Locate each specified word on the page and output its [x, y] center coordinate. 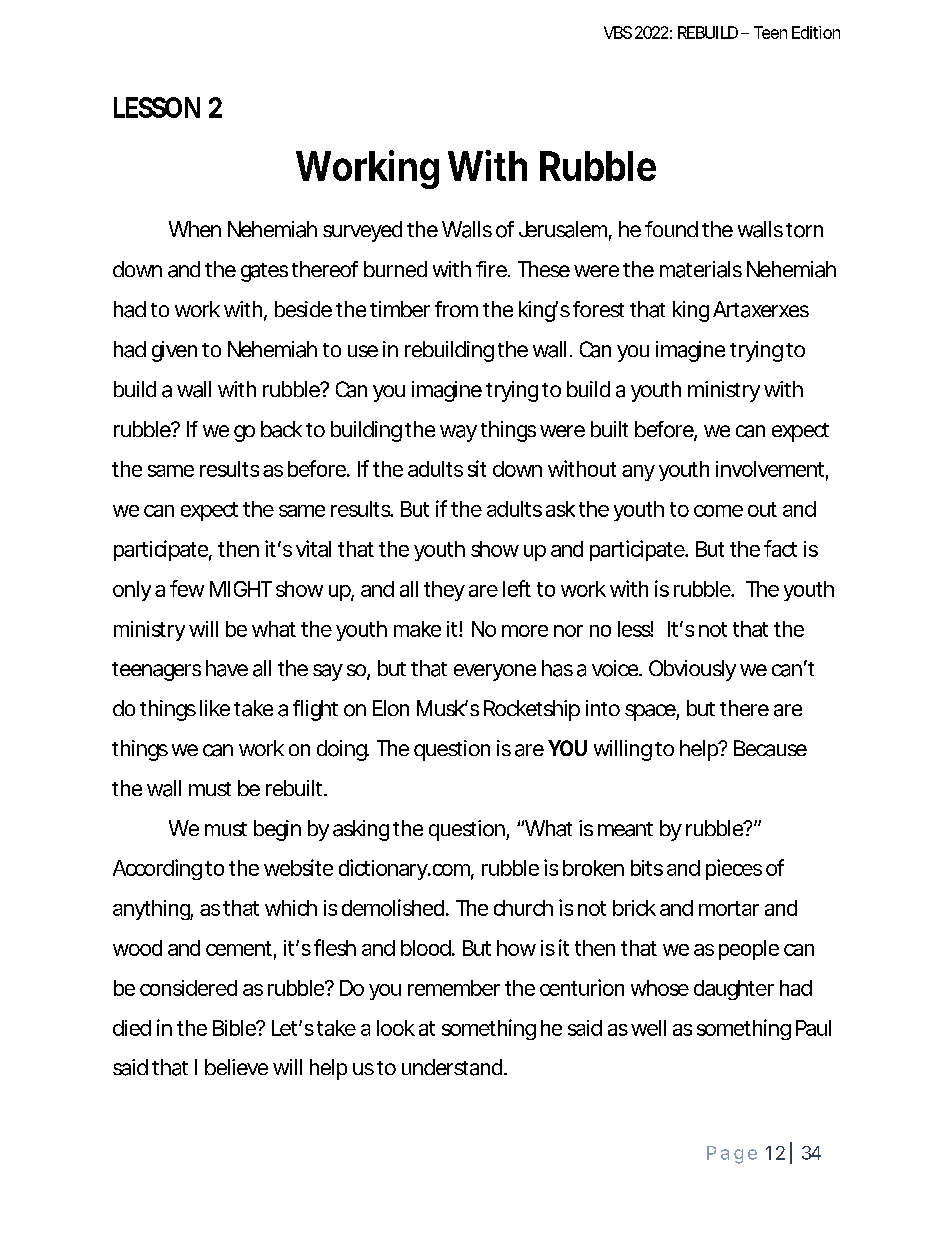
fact [780, 548]
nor [568, 631]
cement [239, 948]
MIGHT [240, 589]
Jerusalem [561, 229]
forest [598, 309]
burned [394, 269]
